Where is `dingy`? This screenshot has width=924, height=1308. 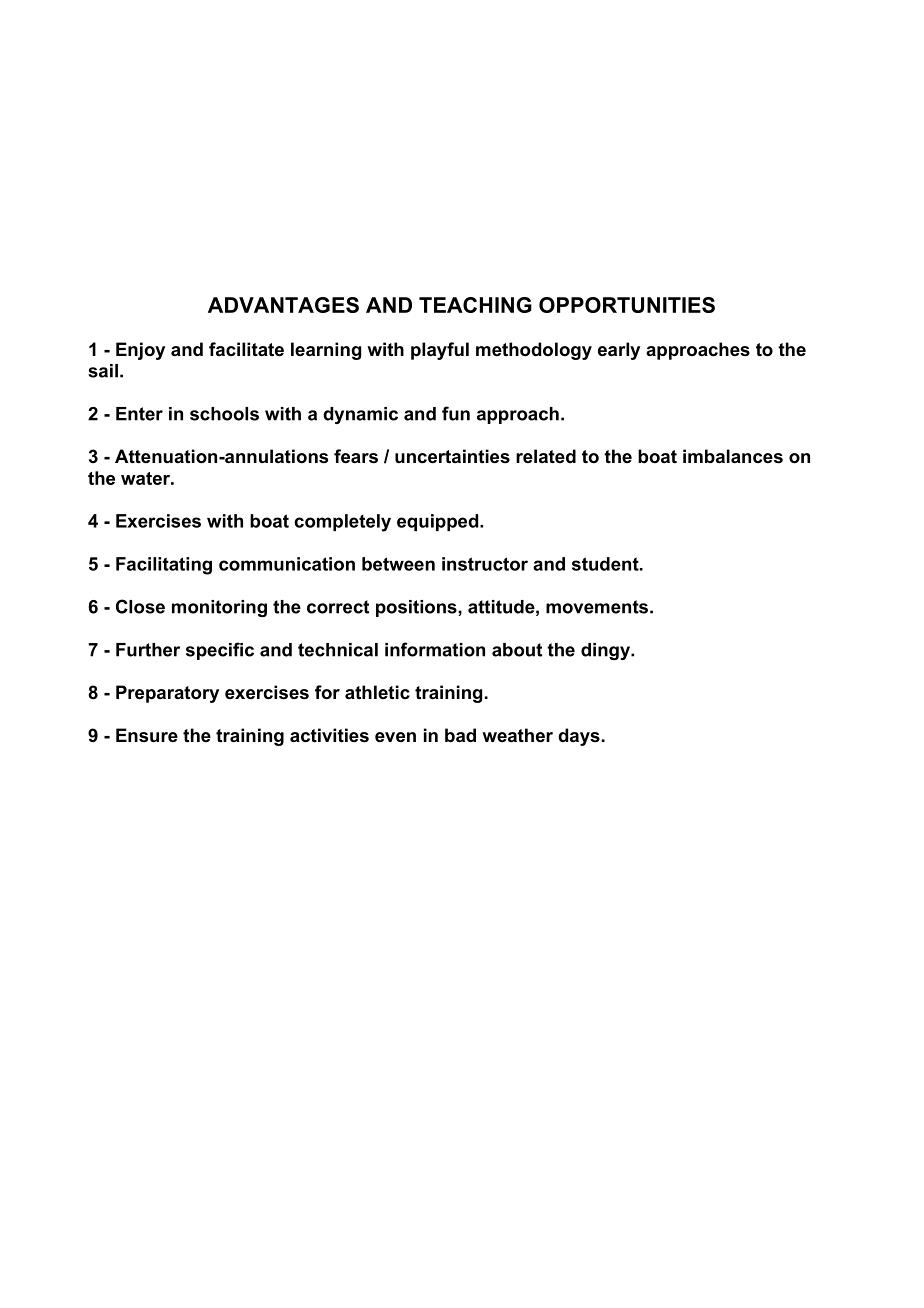
dingy is located at coordinates (606, 651).
